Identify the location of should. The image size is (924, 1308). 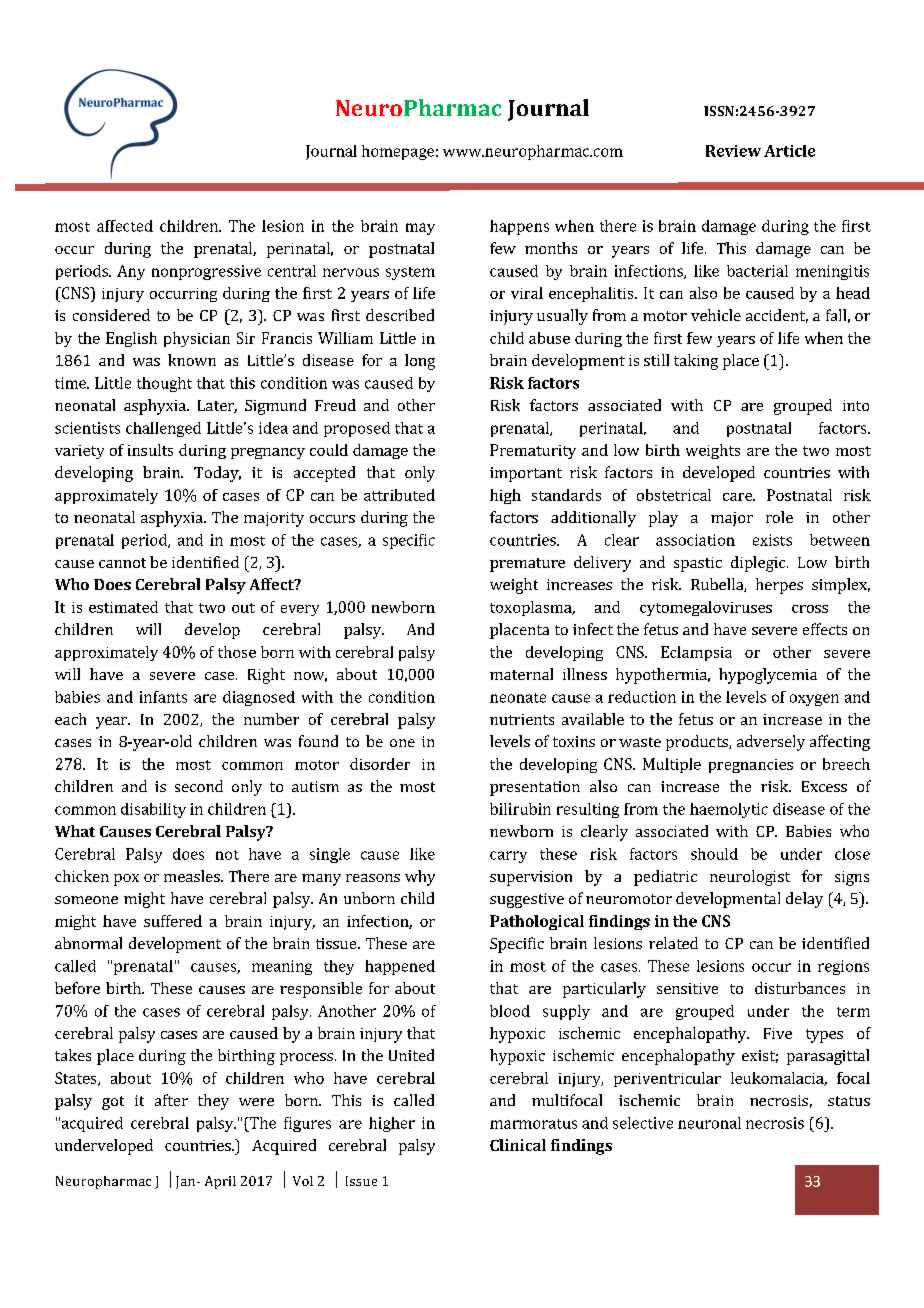
(714, 854).
